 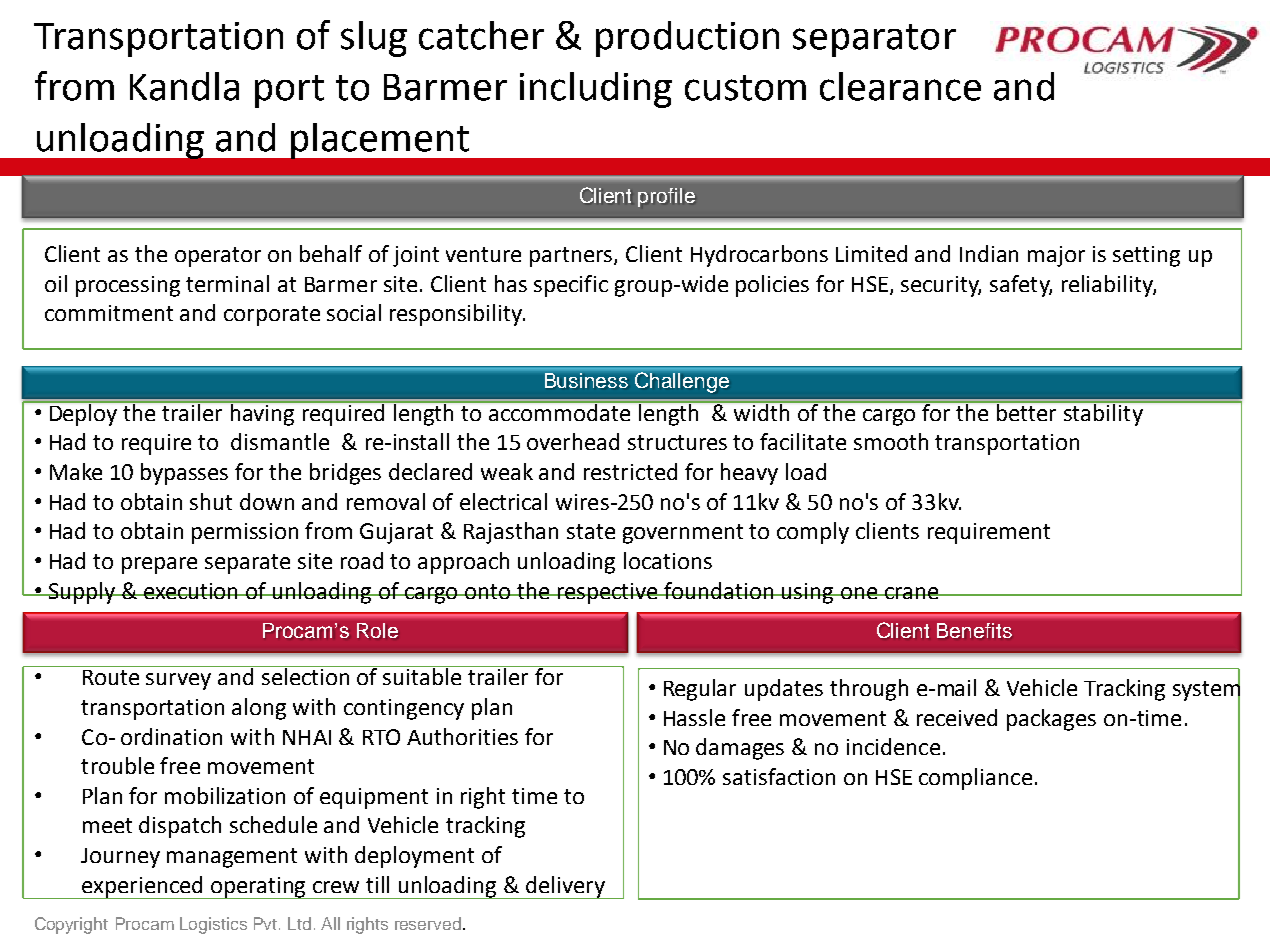 I want to click on including, so click(x=596, y=90).
